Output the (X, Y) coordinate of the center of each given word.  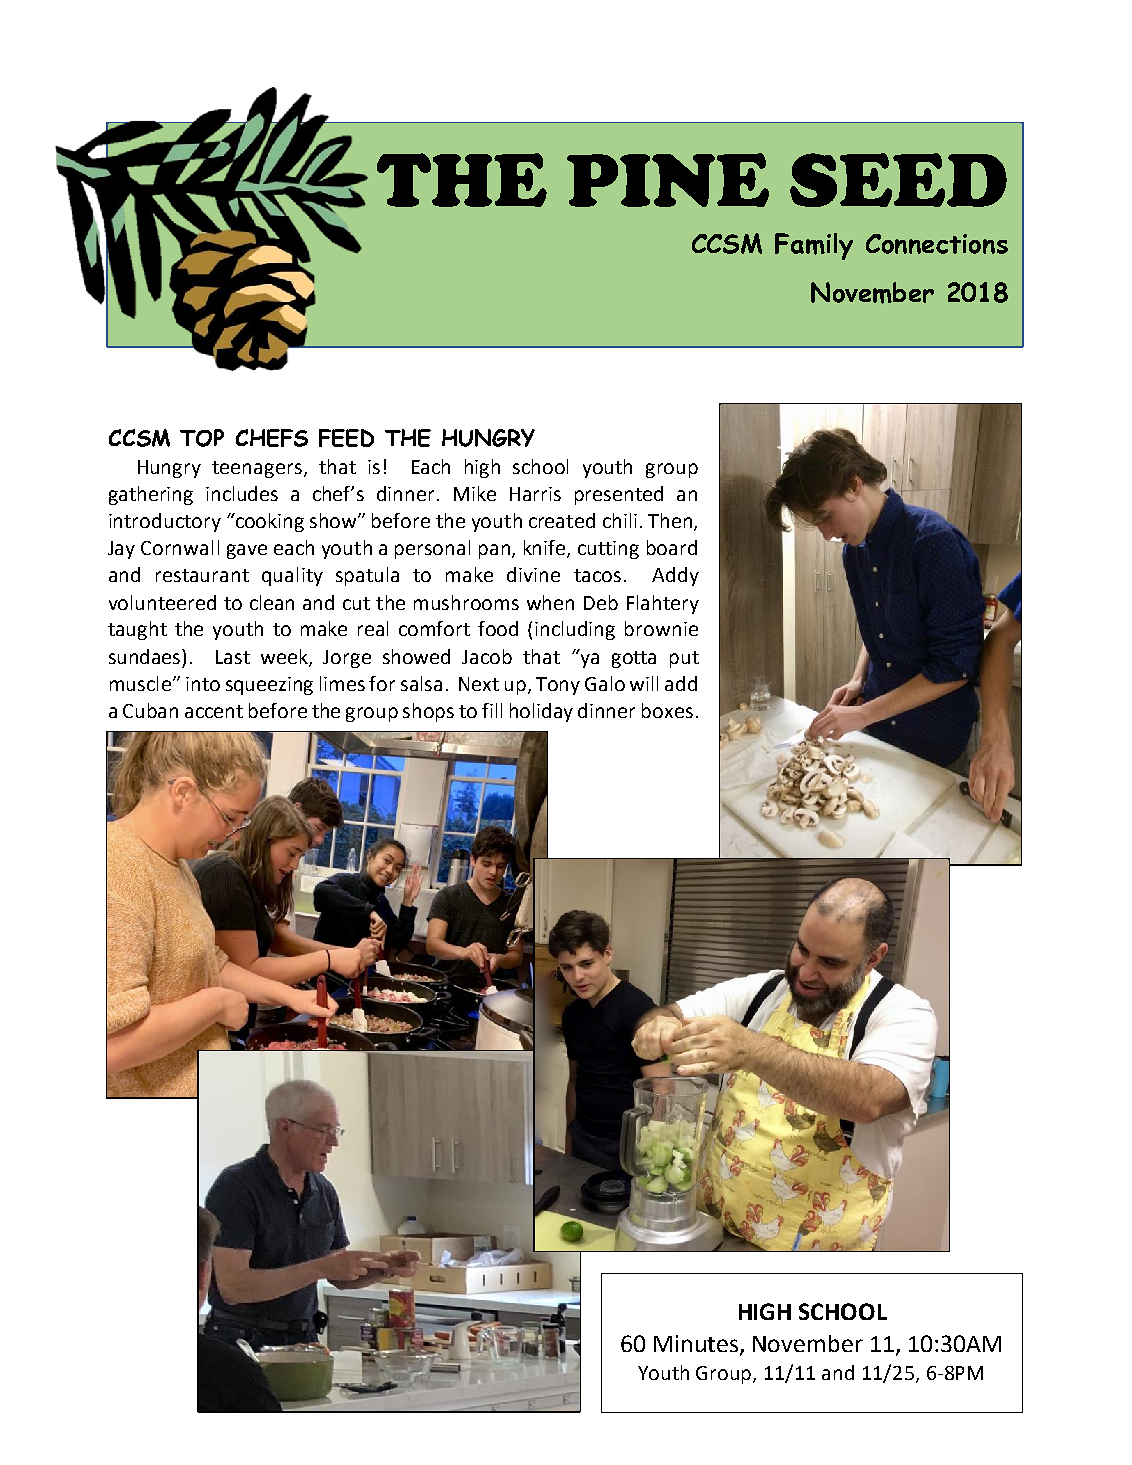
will (644, 683)
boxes (667, 710)
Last (233, 657)
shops (428, 712)
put (684, 659)
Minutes (696, 1343)
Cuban (150, 710)
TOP (202, 438)
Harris (535, 494)
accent (214, 711)
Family (814, 246)
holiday (541, 712)
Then (670, 520)
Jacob (487, 656)
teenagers (257, 469)
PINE (668, 180)
